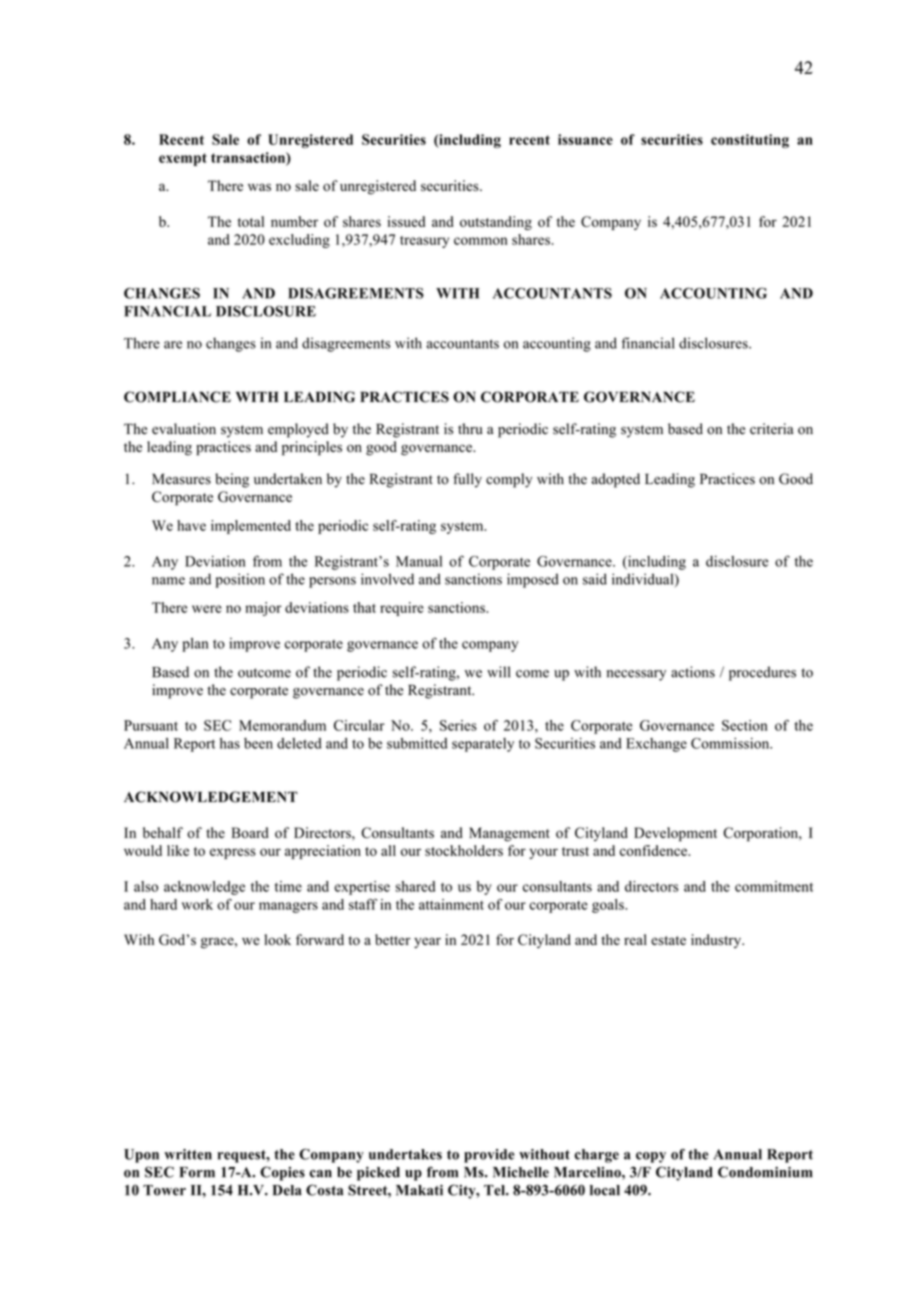  Describe the element at coordinates (750, 141) in the document. I see `constituting` at that location.
